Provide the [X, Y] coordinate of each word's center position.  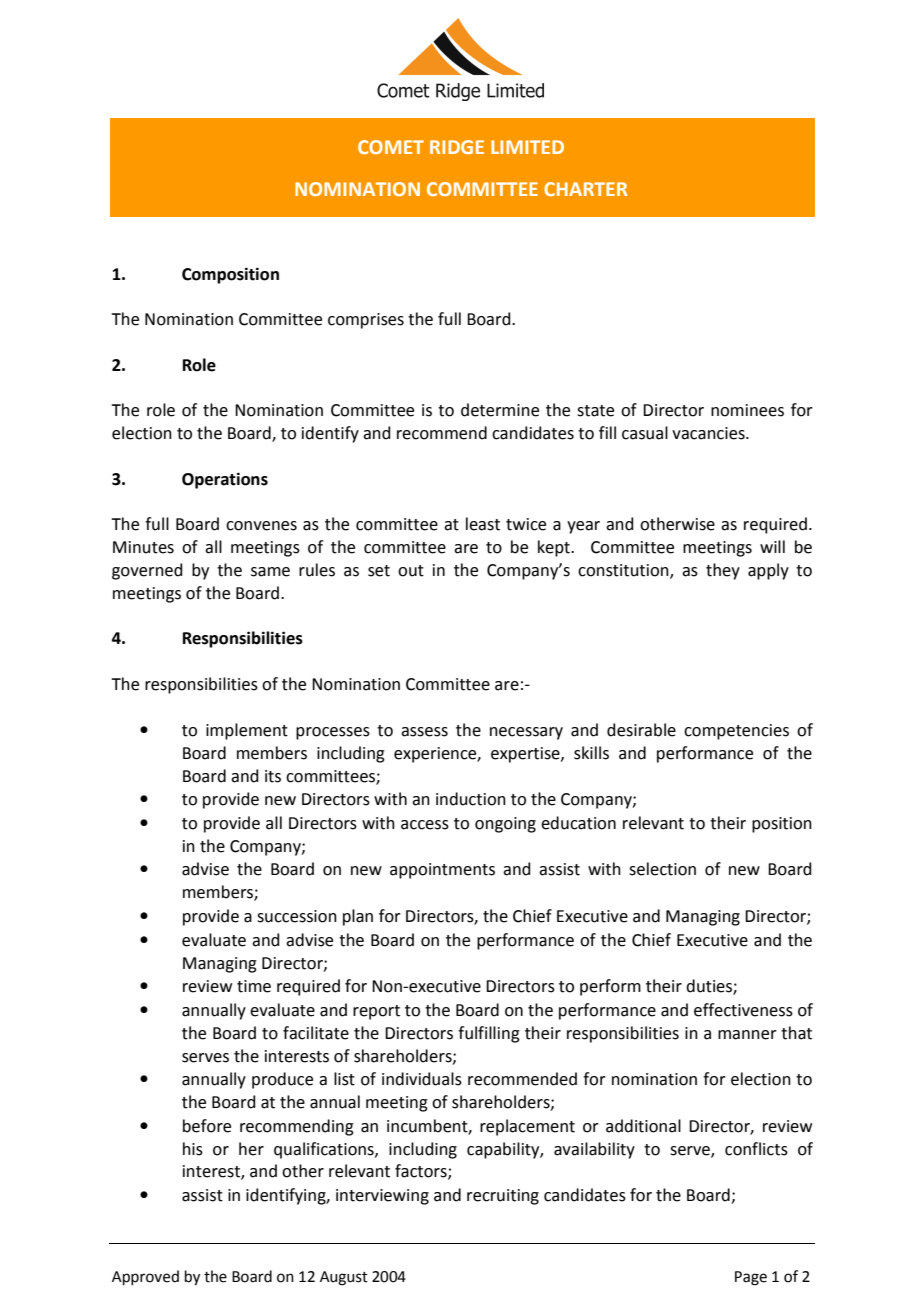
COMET [391, 147]
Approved [145, 1277]
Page [751, 1278]
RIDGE [457, 147]
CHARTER [585, 189]
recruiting [503, 1197]
